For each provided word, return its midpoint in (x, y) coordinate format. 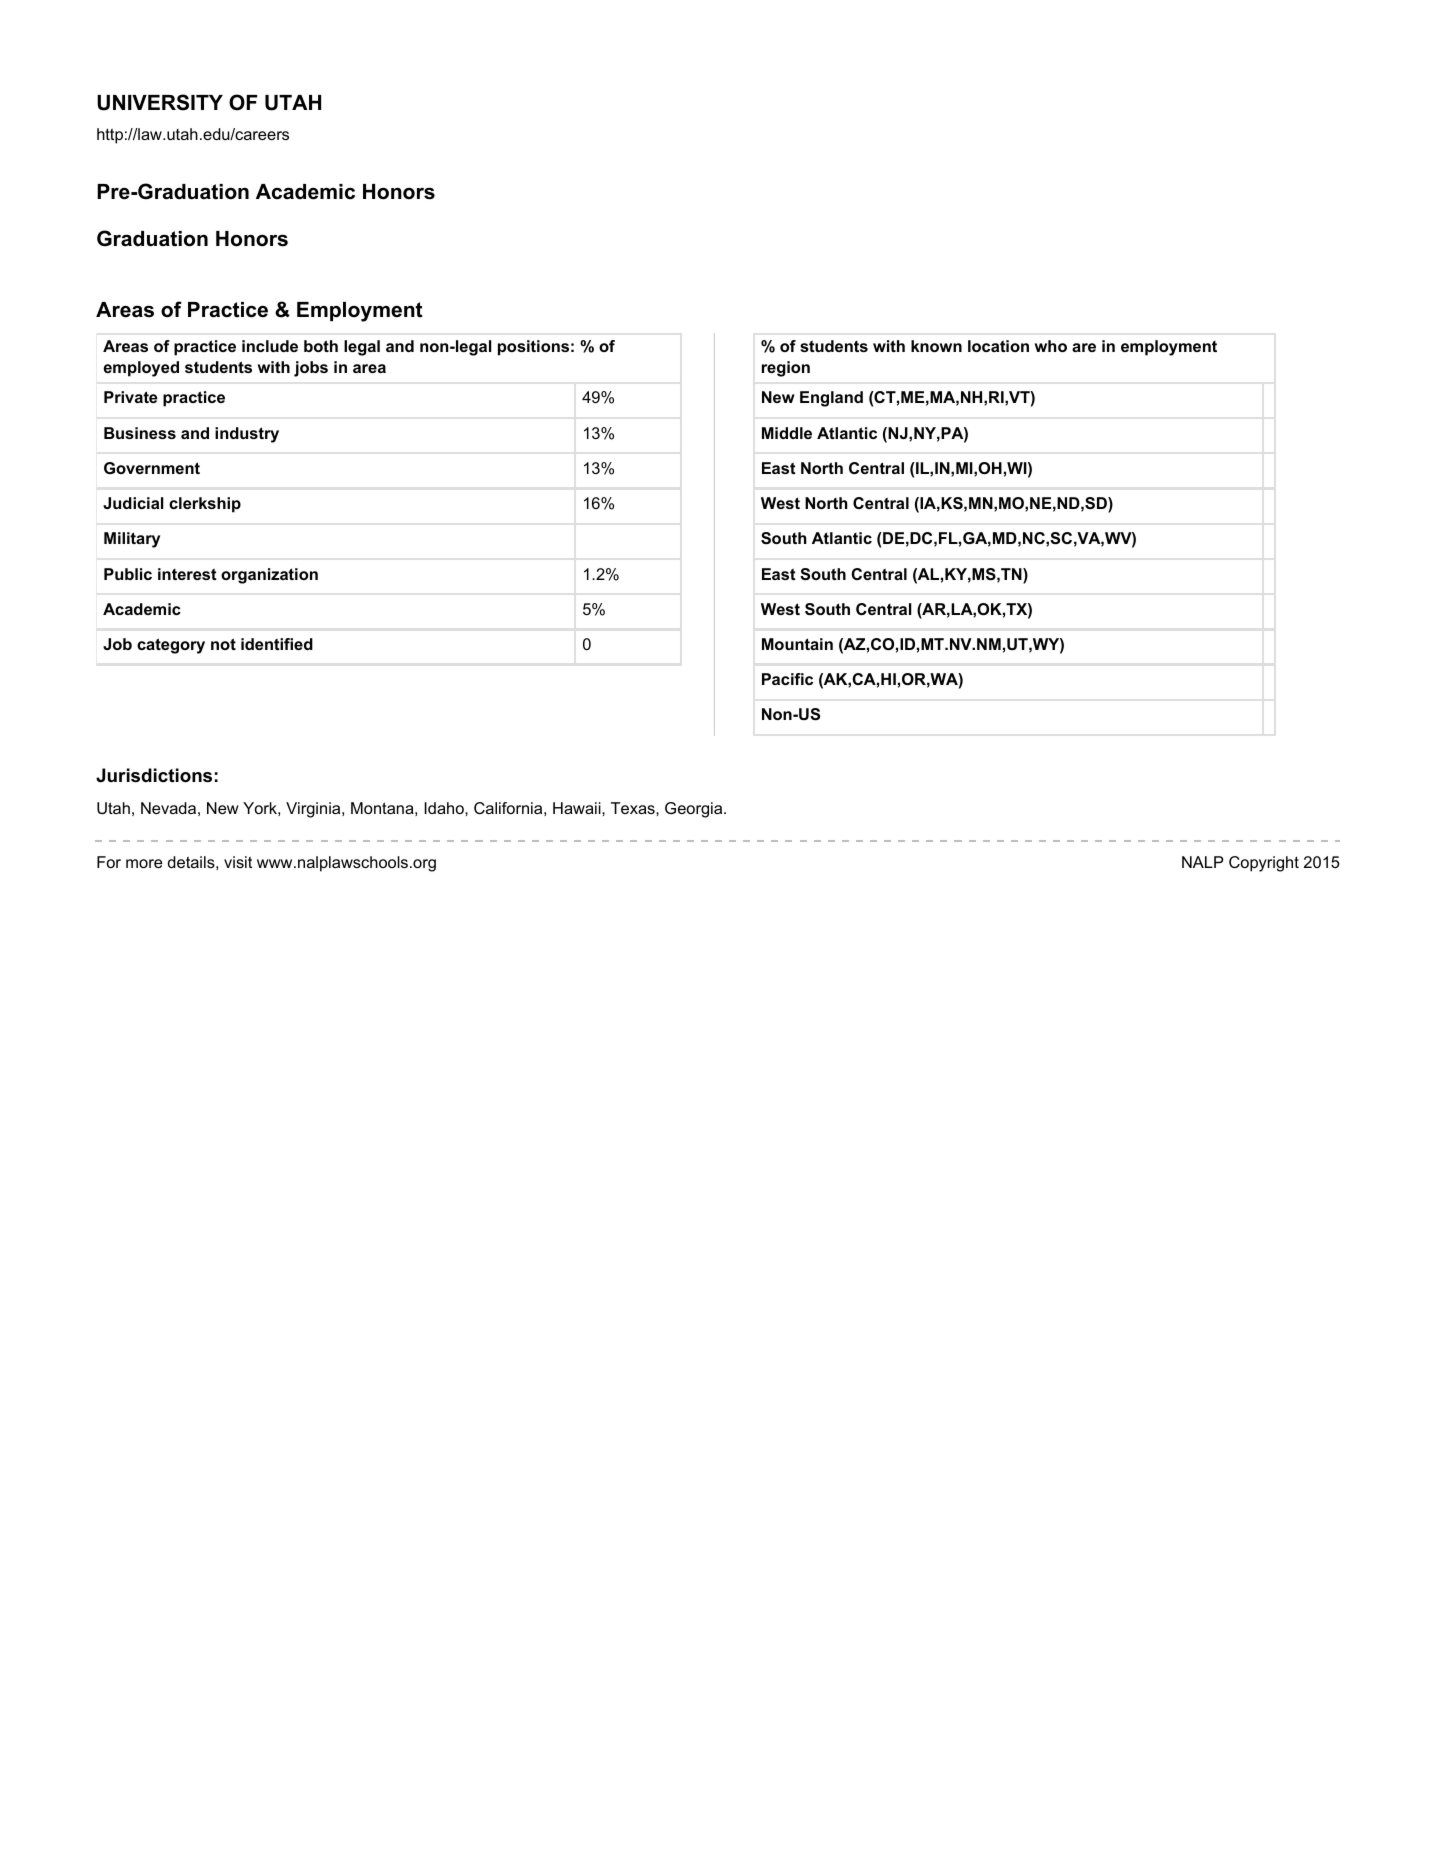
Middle (787, 433)
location (998, 346)
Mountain (797, 644)
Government (152, 468)
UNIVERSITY (160, 102)
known (936, 346)
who (1051, 346)
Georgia (695, 810)
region (786, 369)
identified (277, 644)
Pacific (787, 679)
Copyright (1264, 864)
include (270, 346)
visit (238, 862)
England (831, 399)
